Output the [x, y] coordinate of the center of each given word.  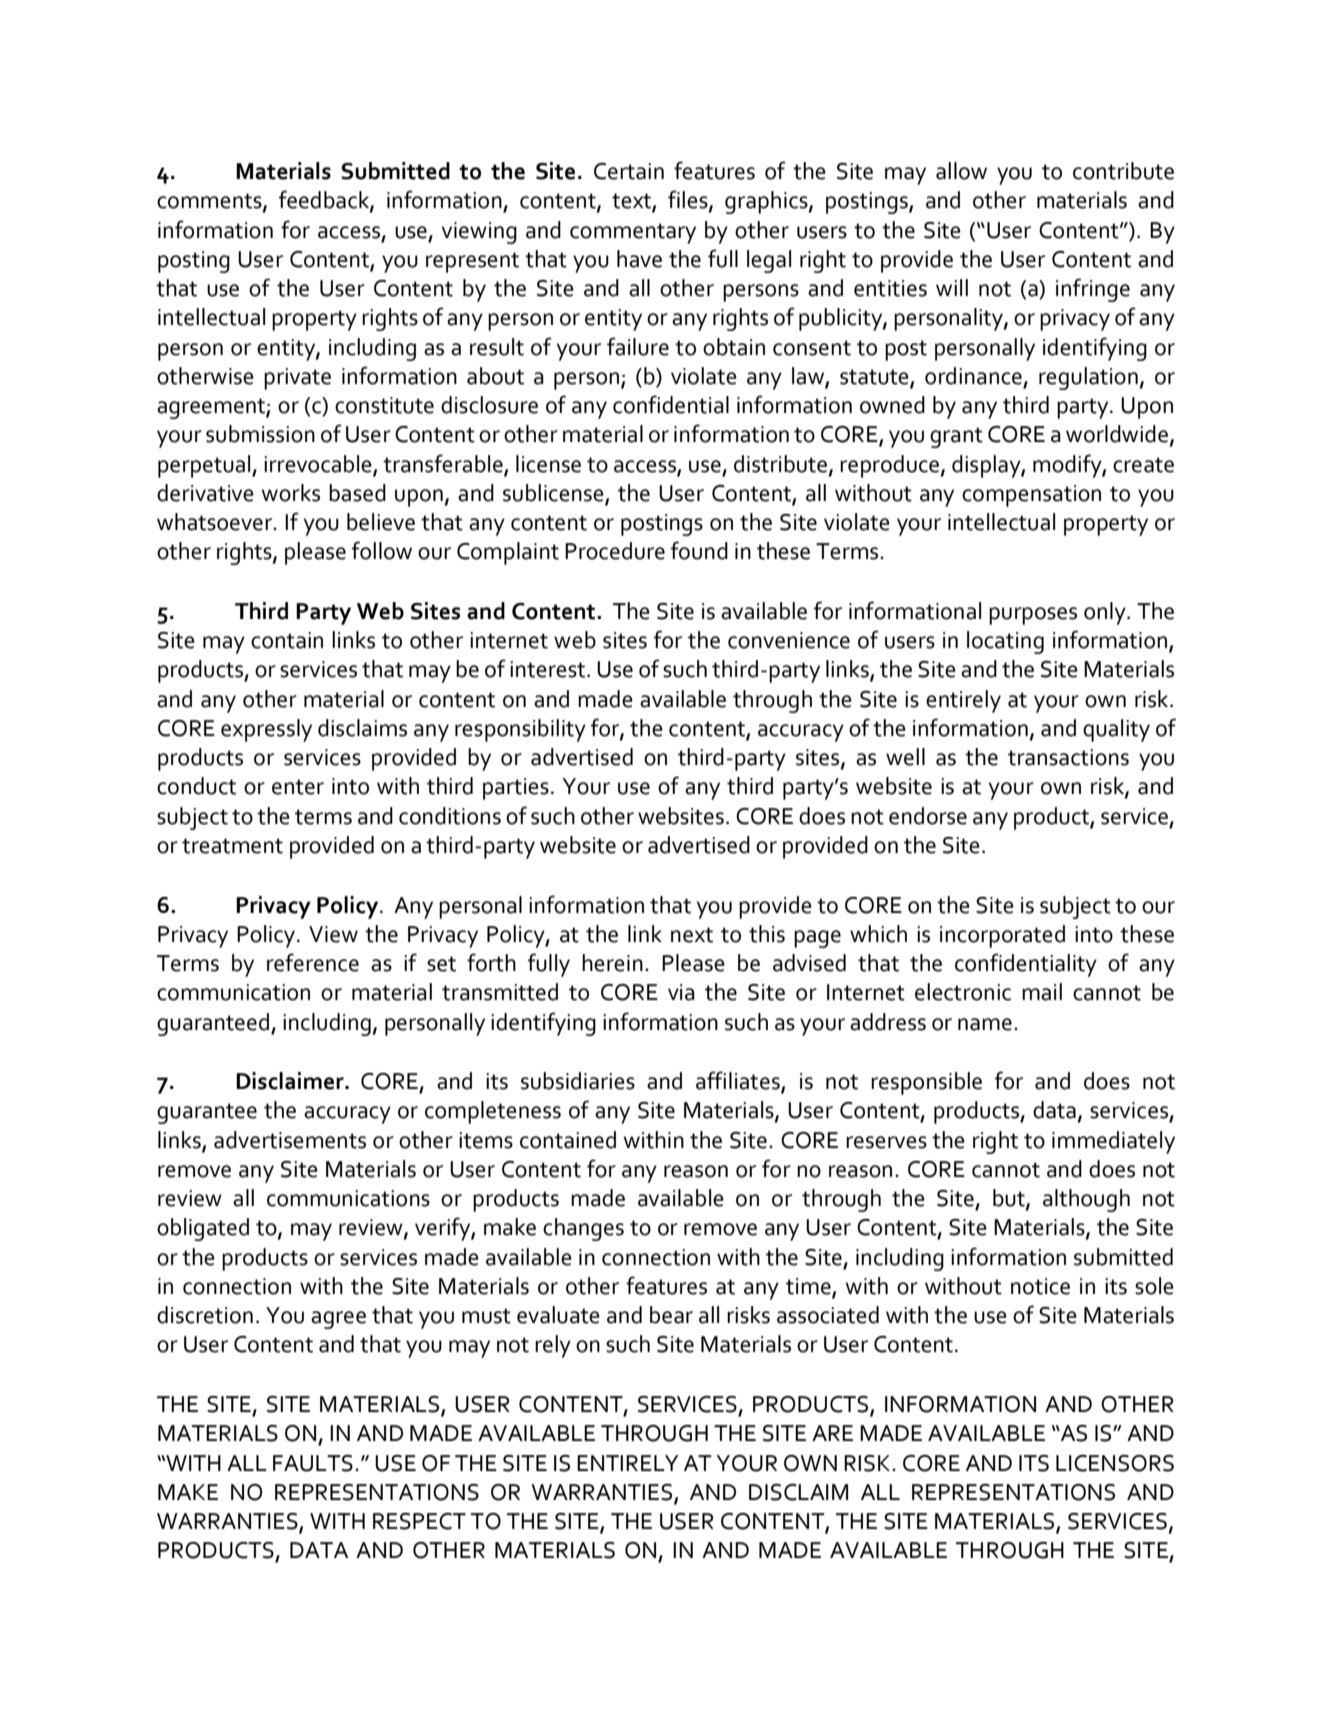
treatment [232, 846]
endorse [928, 816]
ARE [832, 1433]
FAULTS [313, 1463]
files [689, 200]
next [692, 935]
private [297, 379]
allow [961, 171]
